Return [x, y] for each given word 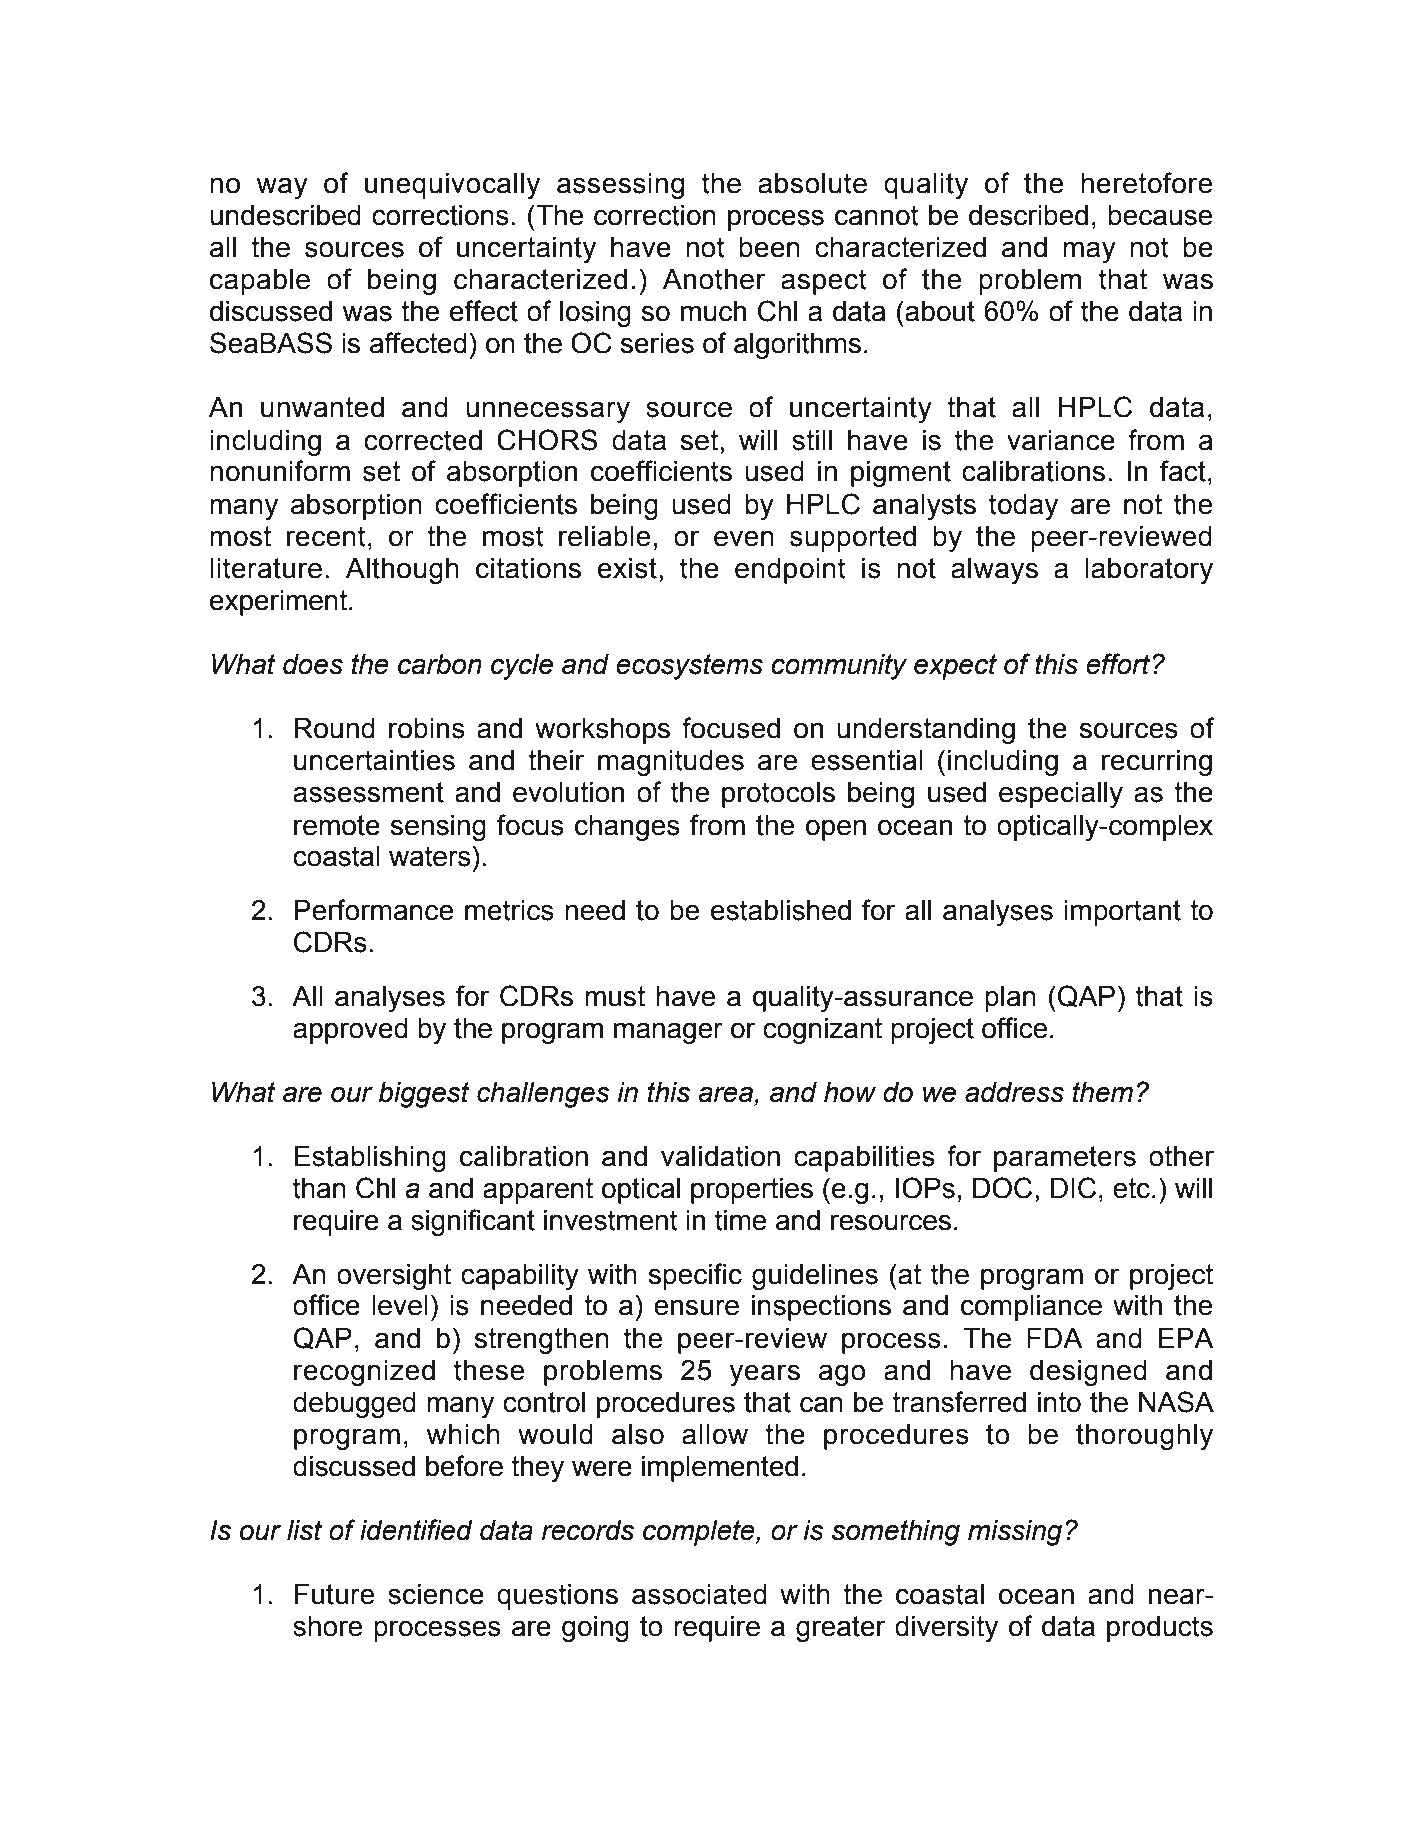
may [1089, 252]
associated [699, 1594]
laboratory [1149, 571]
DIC [1073, 1188]
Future [334, 1594]
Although [402, 571]
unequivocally [452, 186]
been [769, 247]
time [740, 1220]
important [1122, 913]
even [744, 538]
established [781, 910]
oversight [394, 1277]
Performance [373, 910]
